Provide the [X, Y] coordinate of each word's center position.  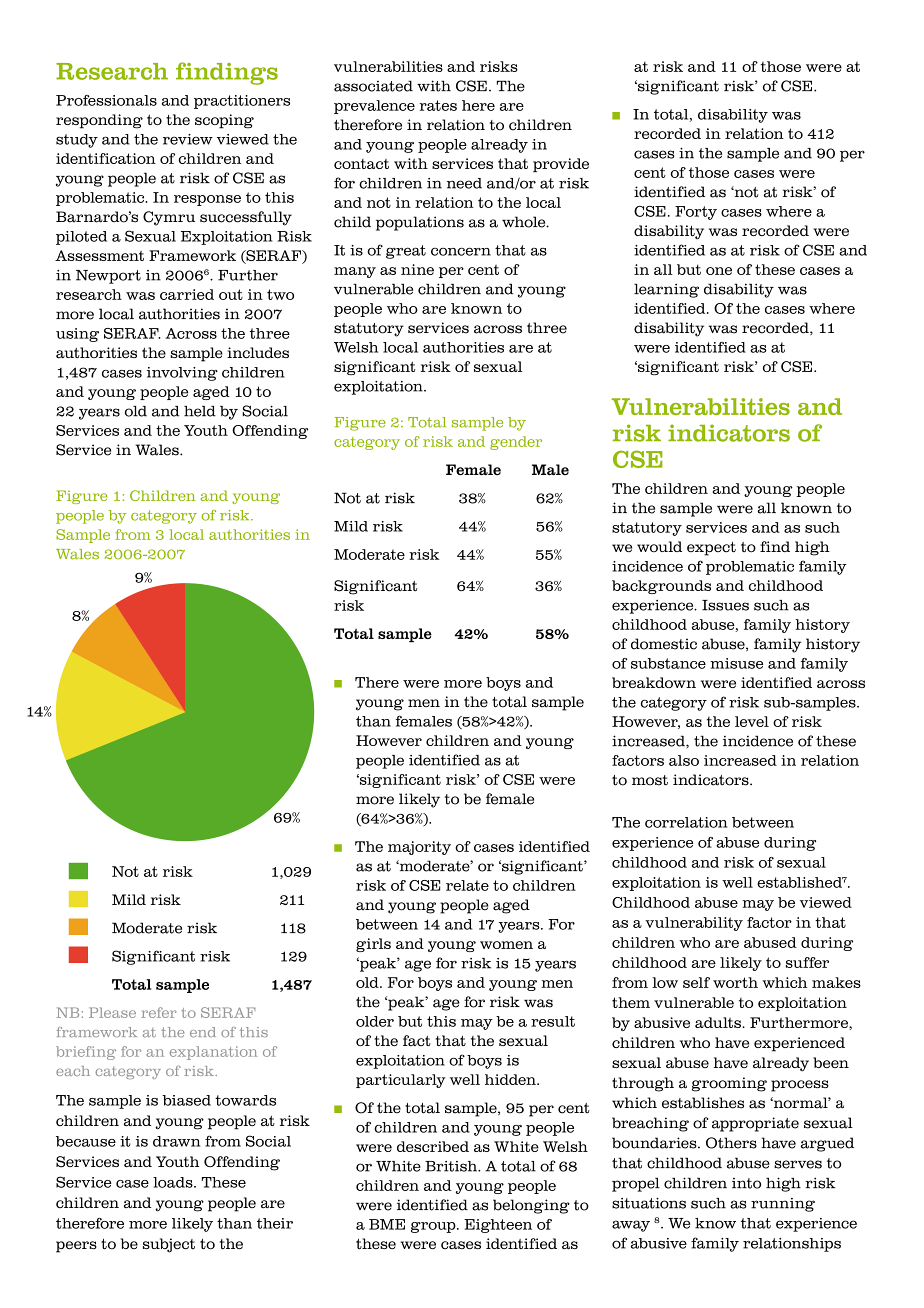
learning [666, 291]
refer [158, 1012]
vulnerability [694, 924]
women [506, 945]
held [200, 411]
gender [516, 443]
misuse [736, 663]
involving [182, 374]
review [188, 139]
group [434, 1227]
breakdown [654, 682]
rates [438, 105]
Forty [696, 213]
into [746, 1183]
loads [174, 1182]
